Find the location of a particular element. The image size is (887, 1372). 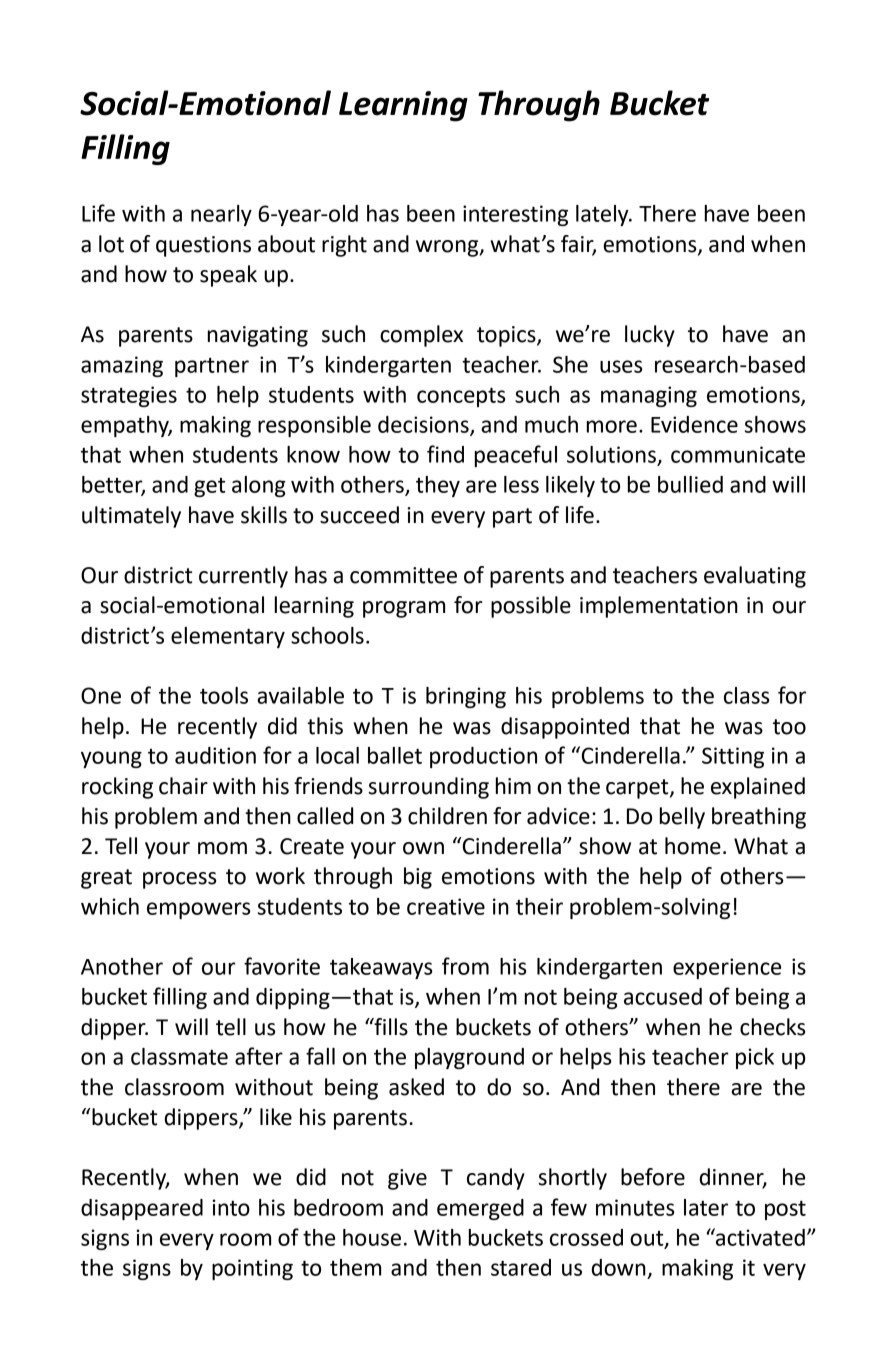

home is located at coordinates (693, 846).
